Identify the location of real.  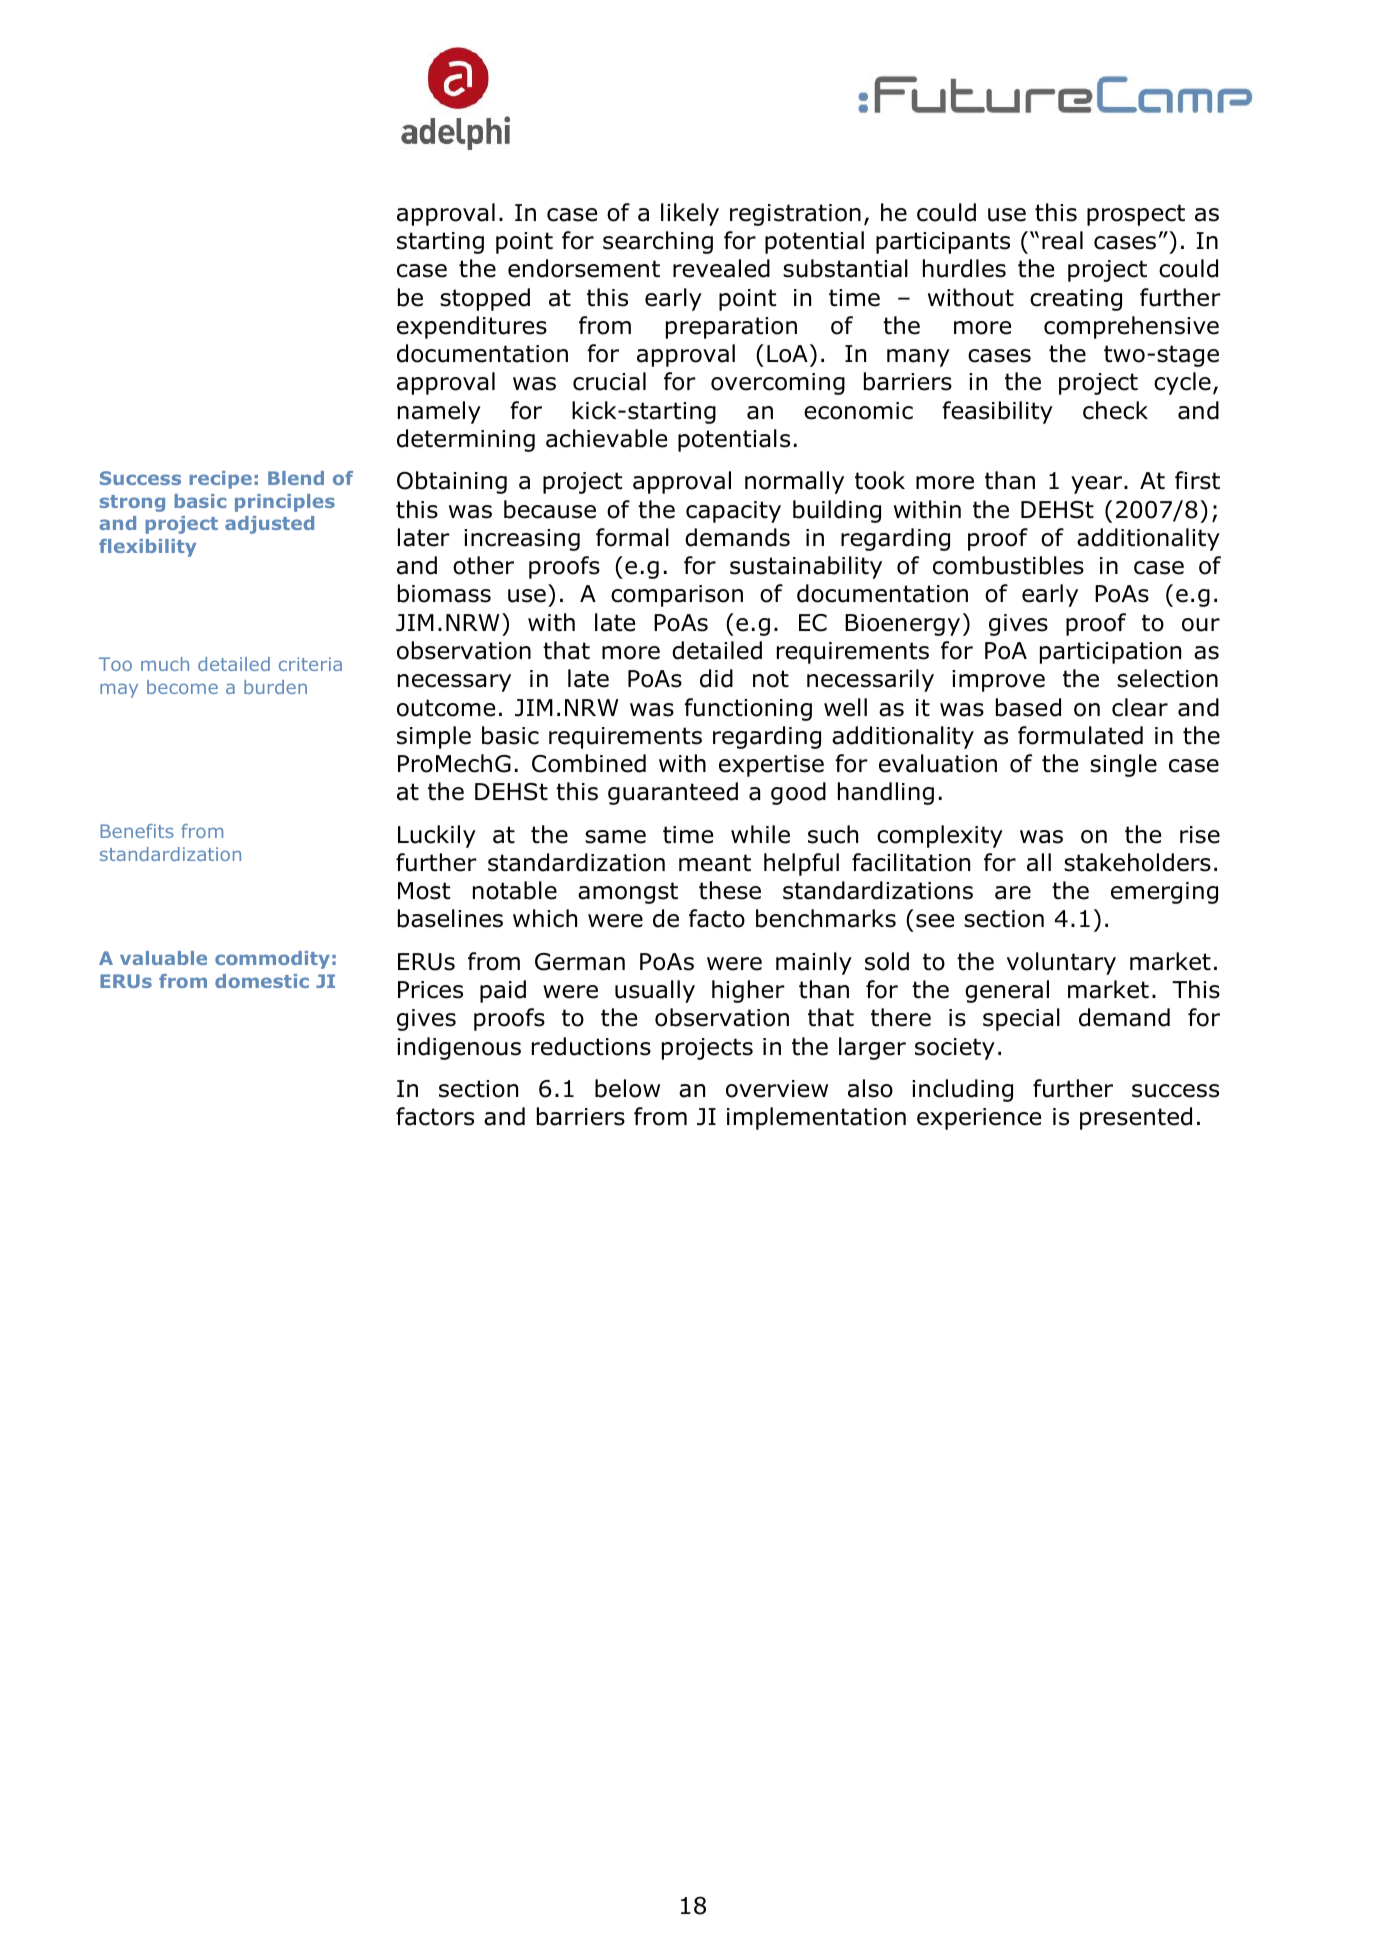
(1062, 240).
